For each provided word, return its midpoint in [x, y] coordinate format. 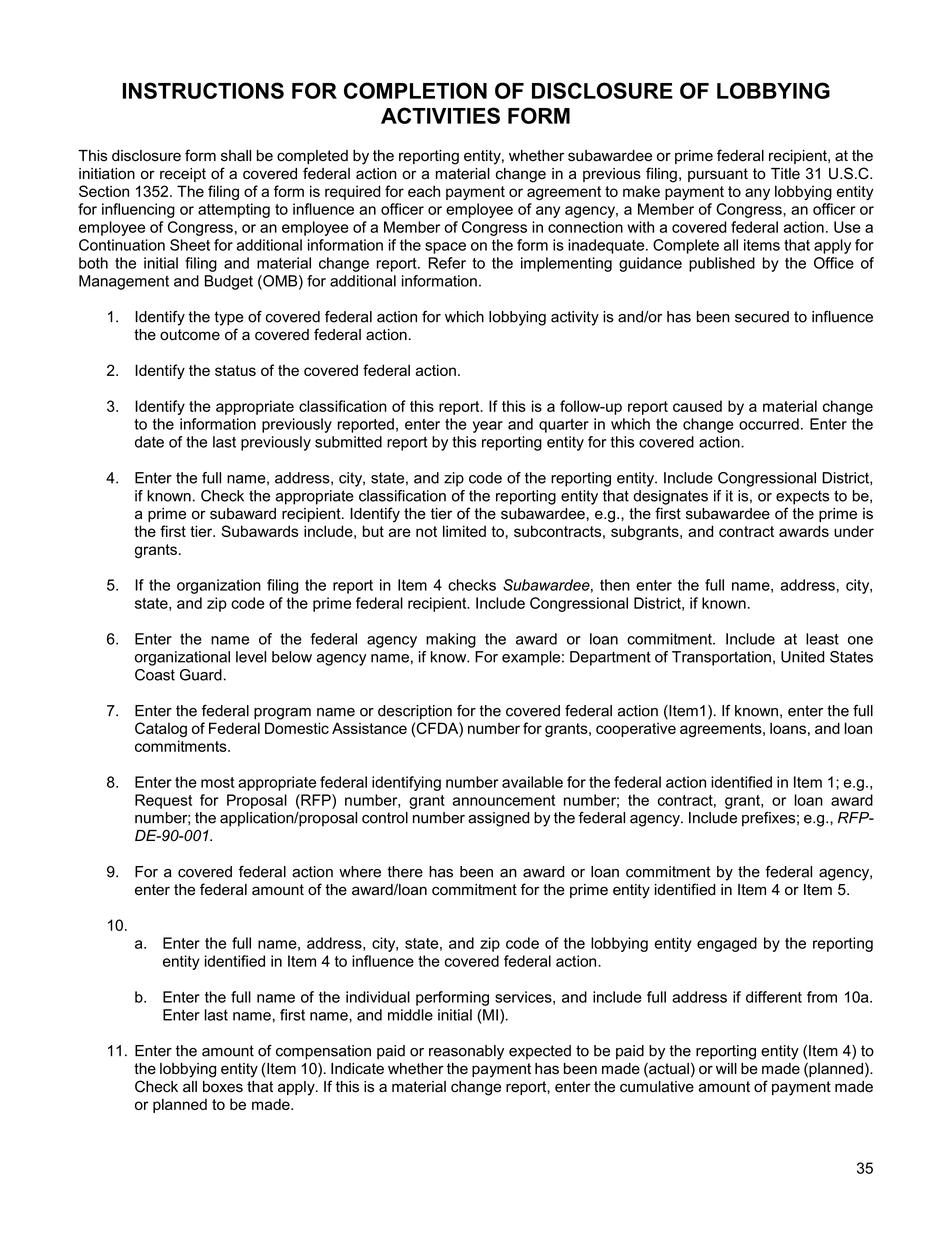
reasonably [466, 1052]
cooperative [636, 729]
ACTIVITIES [440, 115]
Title [785, 174]
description [415, 712]
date [149, 442]
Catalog [161, 729]
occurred [769, 424]
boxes [223, 1087]
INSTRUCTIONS [203, 90]
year [488, 427]
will [726, 1068]
